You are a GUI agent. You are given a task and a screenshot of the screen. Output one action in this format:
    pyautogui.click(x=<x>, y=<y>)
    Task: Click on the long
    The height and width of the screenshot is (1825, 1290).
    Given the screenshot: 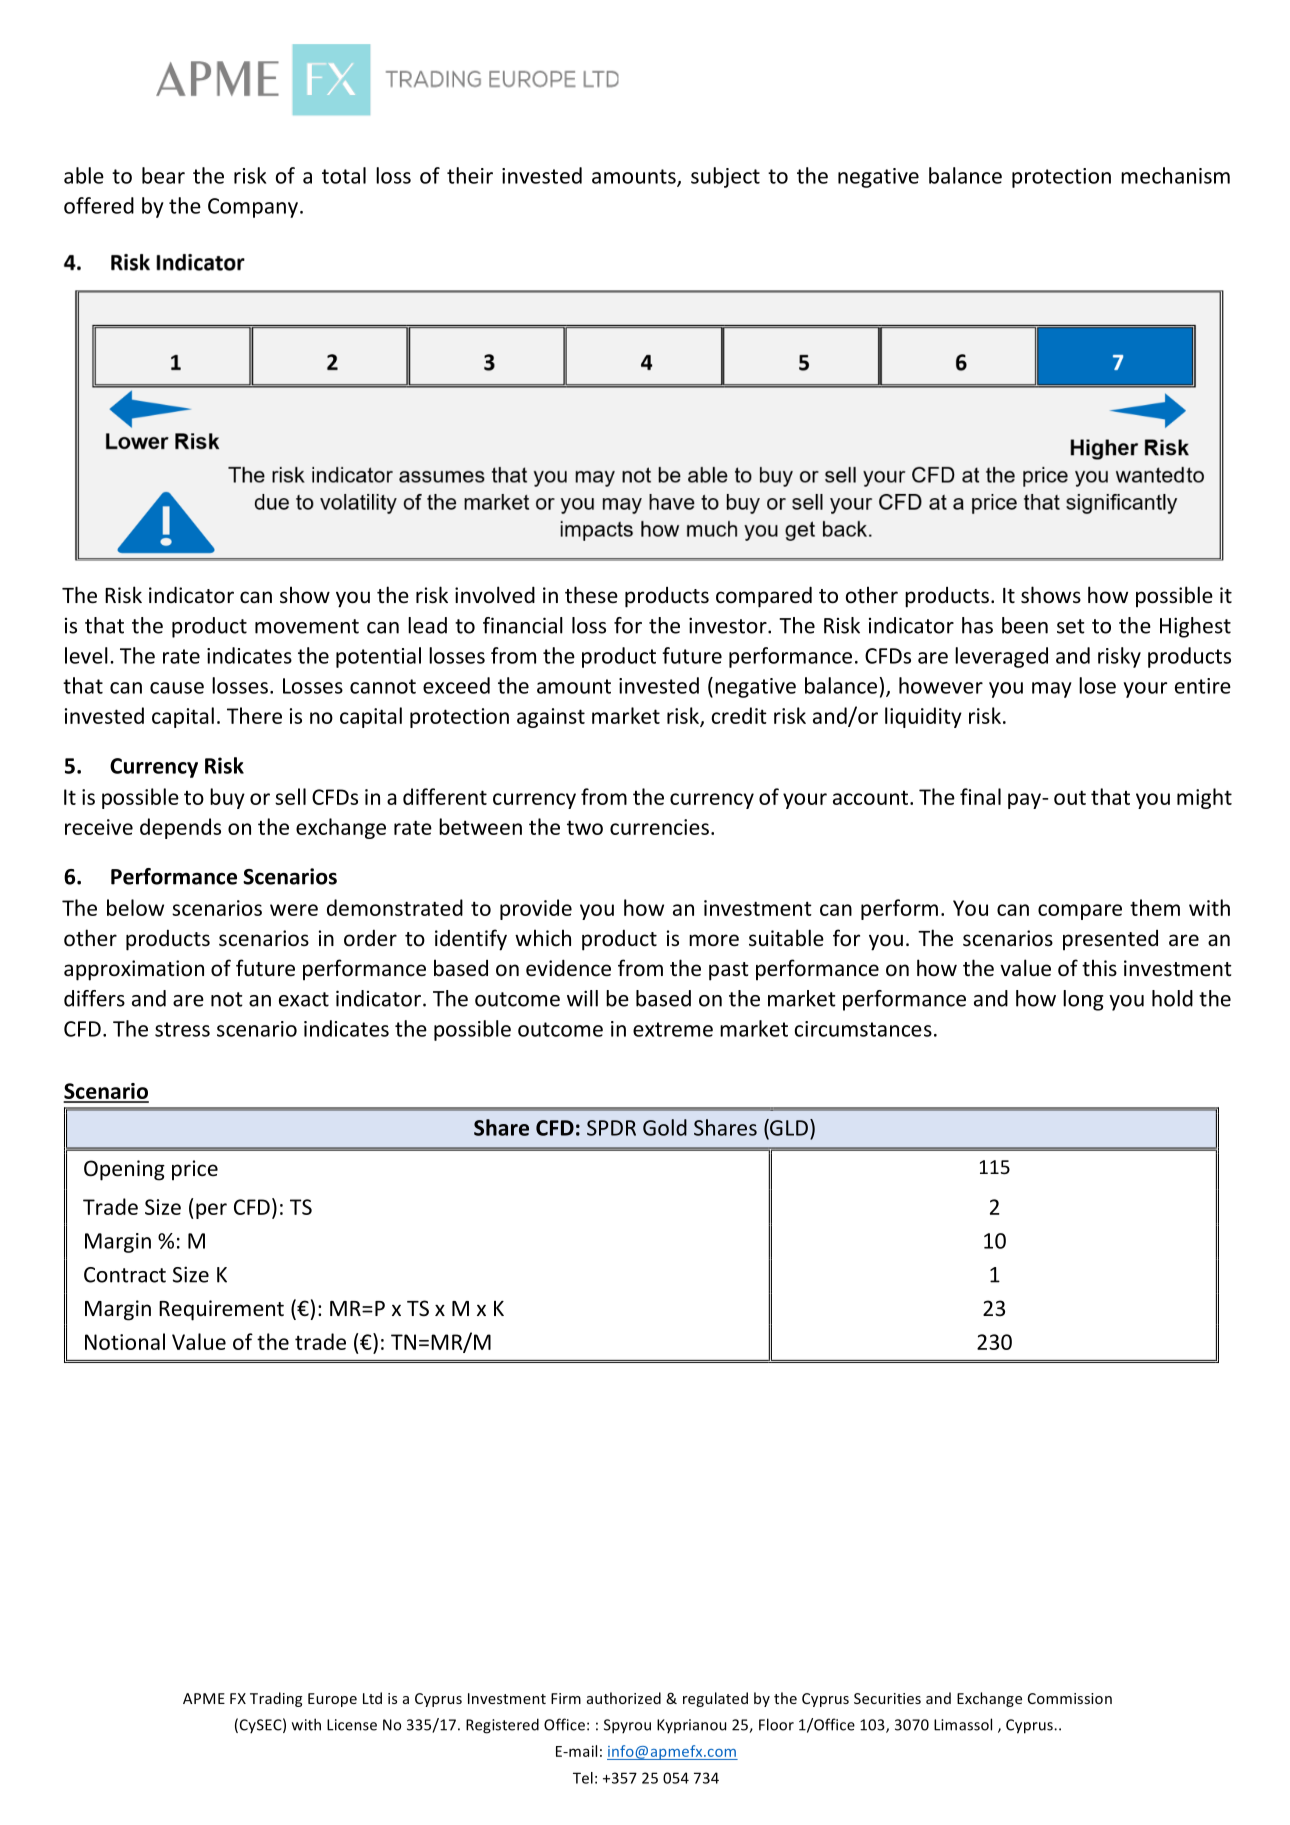 What is the action you would take?
    pyautogui.click(x=1083, y=1000)
